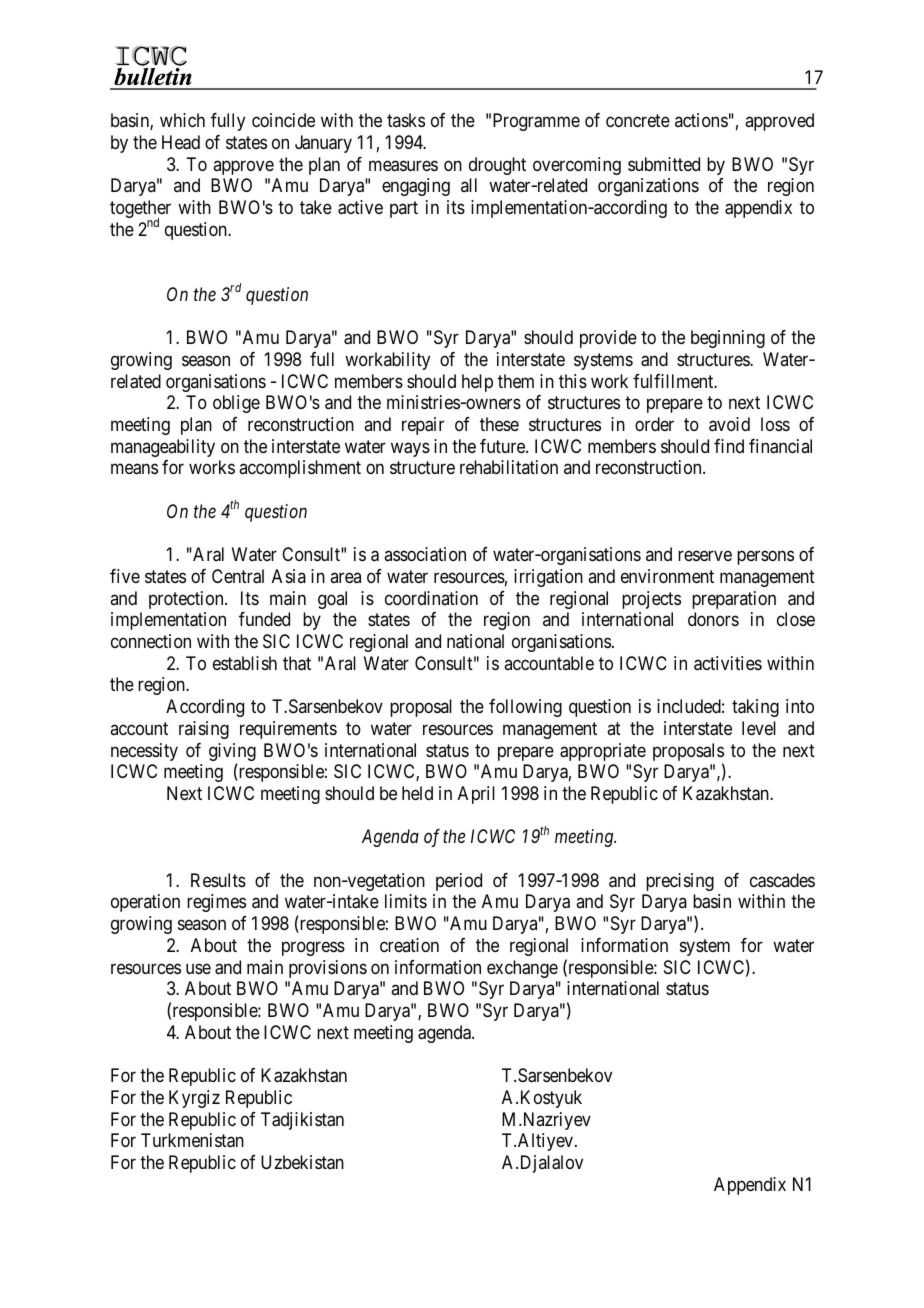  What do you see at coordinates (163, 448) in the screenshot?
I see `manageability` at bounding box center [163, 448].
